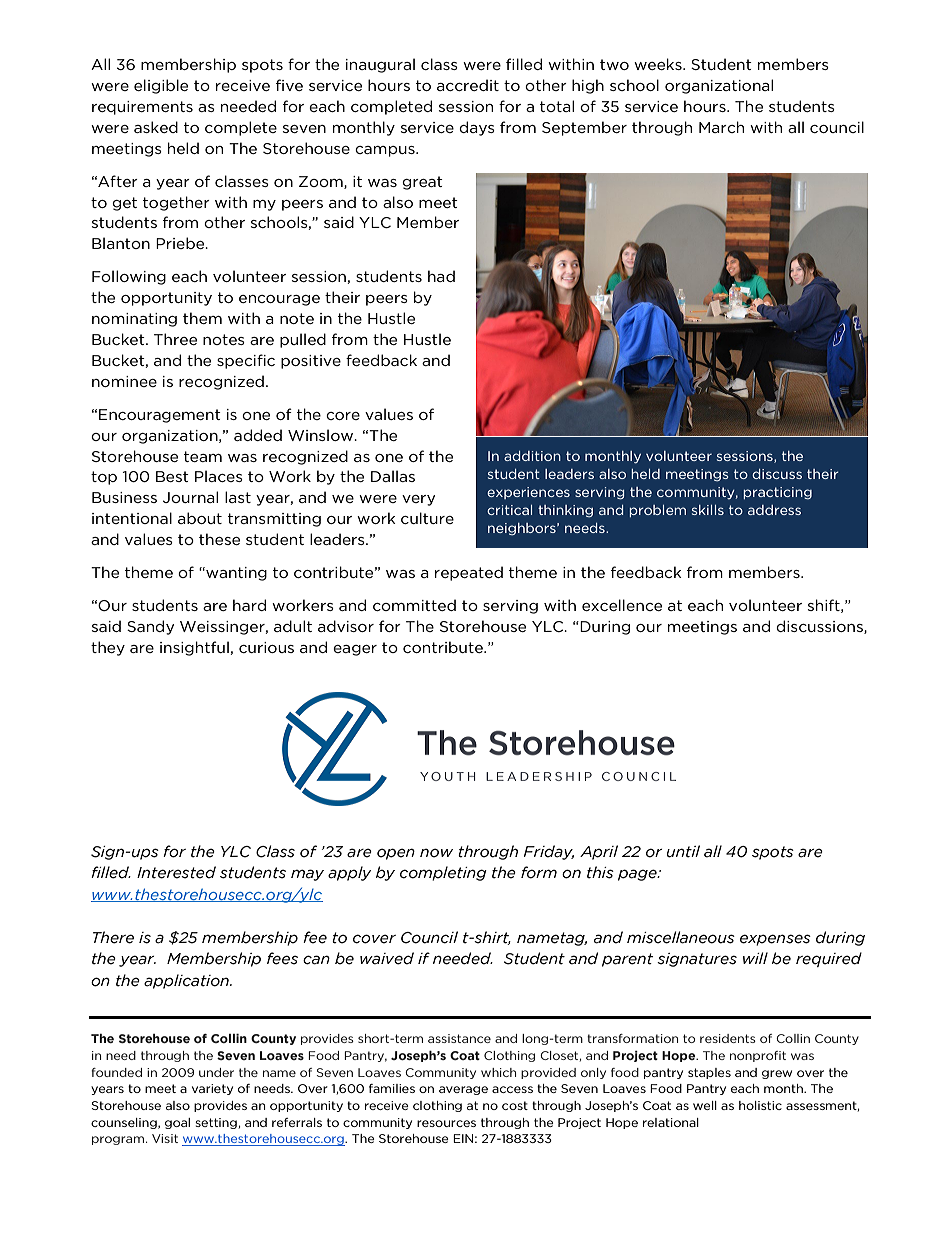 This page has width=952, height=1233. What do you see at coordinates (161, 86) in the page?
I see `eligible` at bounding box center [161, 86].
